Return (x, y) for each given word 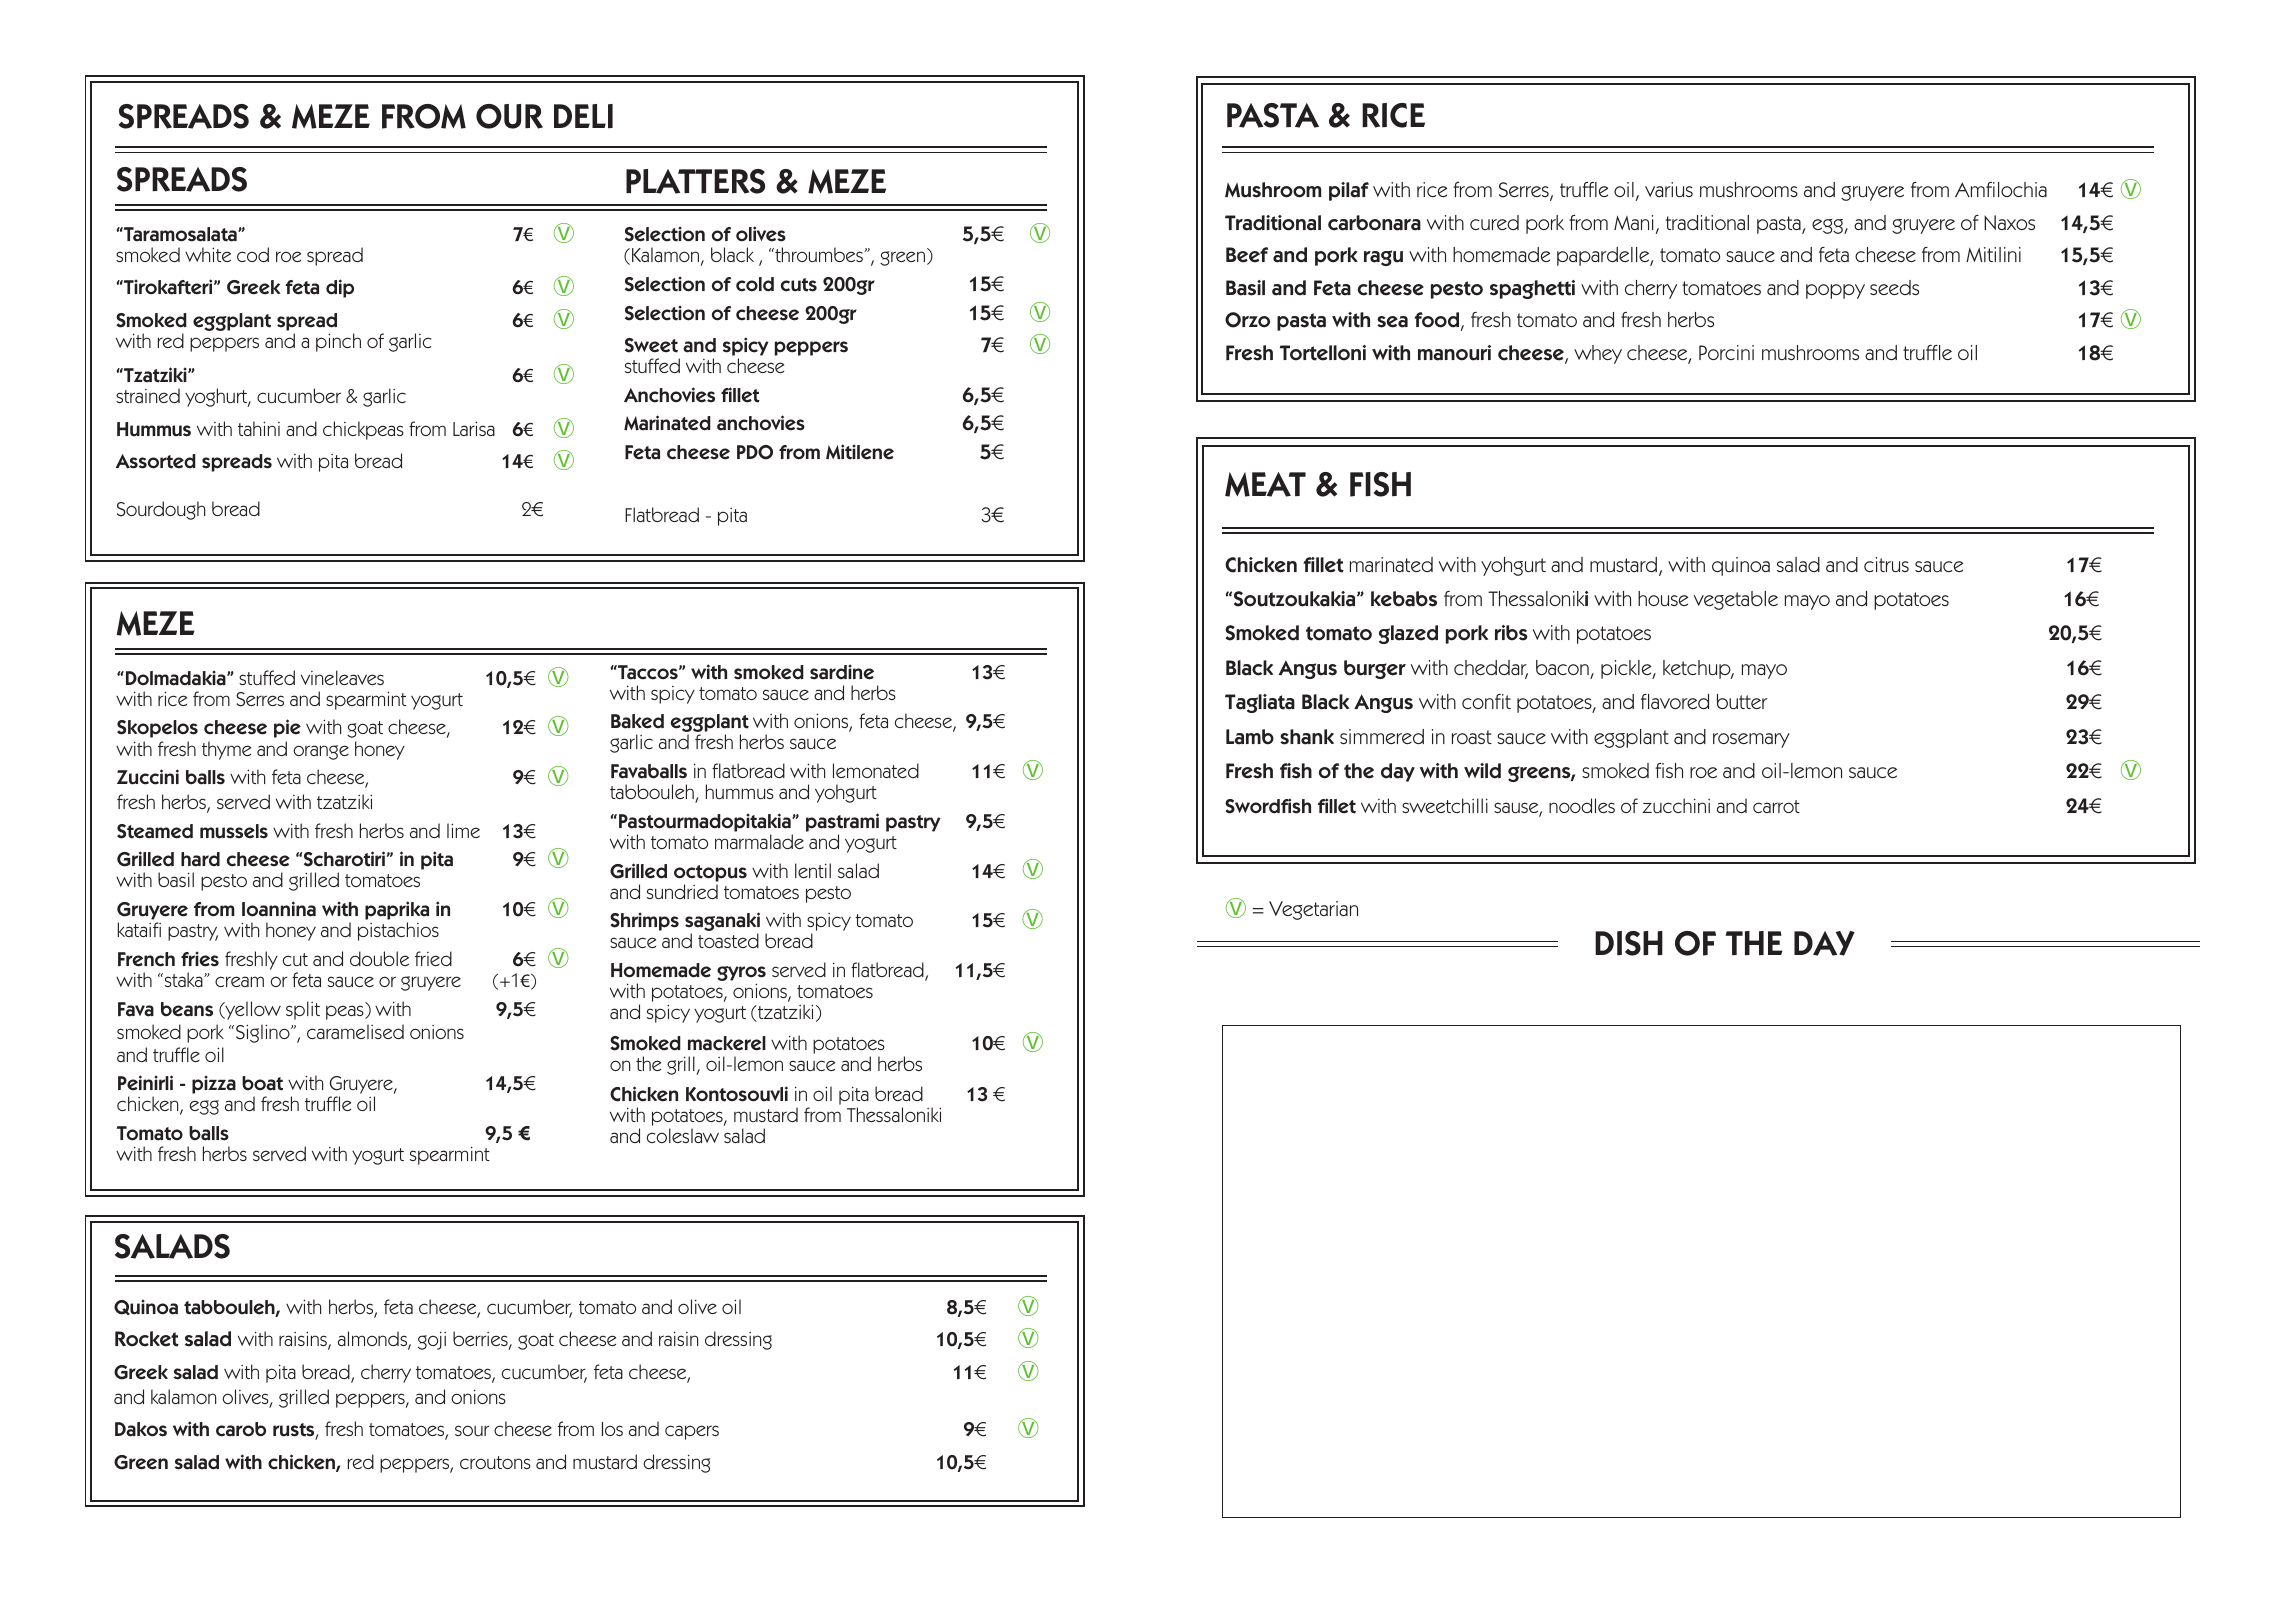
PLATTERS (695, 181)
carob (241, 1429)
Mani (1633, 222)
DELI (583, 116)
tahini (259, 428)
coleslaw (683, 1135)
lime (463, 830)
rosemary (1751, 740)
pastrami (842, 822)
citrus (1886, 564)
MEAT (1265, 484)
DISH (1629, 943)
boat (262, 1083)
